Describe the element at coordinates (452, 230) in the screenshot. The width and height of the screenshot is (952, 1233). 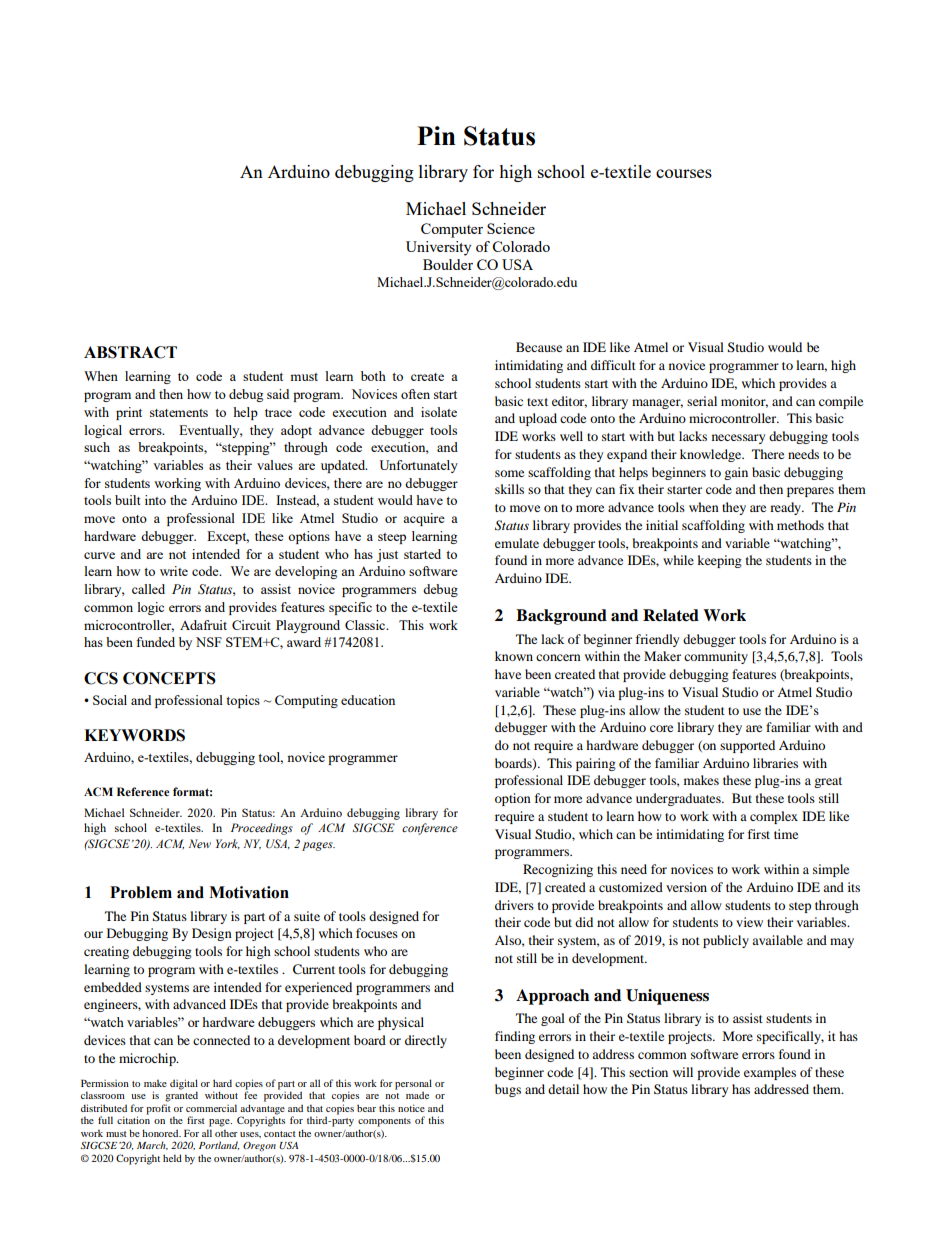
I see `Computer` at that location.
